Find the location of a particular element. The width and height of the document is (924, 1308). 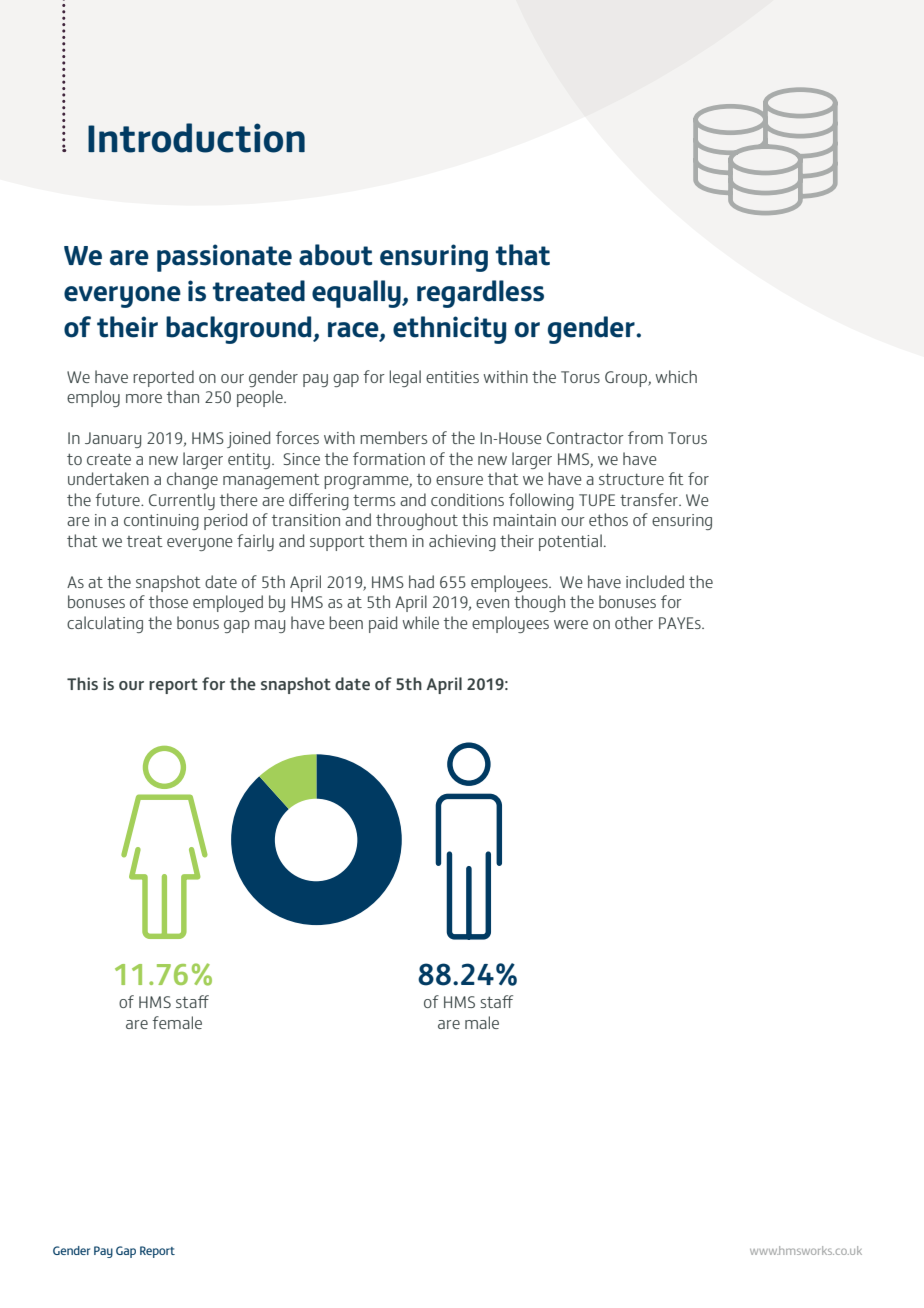

those is located at coordinates (168, 601).
